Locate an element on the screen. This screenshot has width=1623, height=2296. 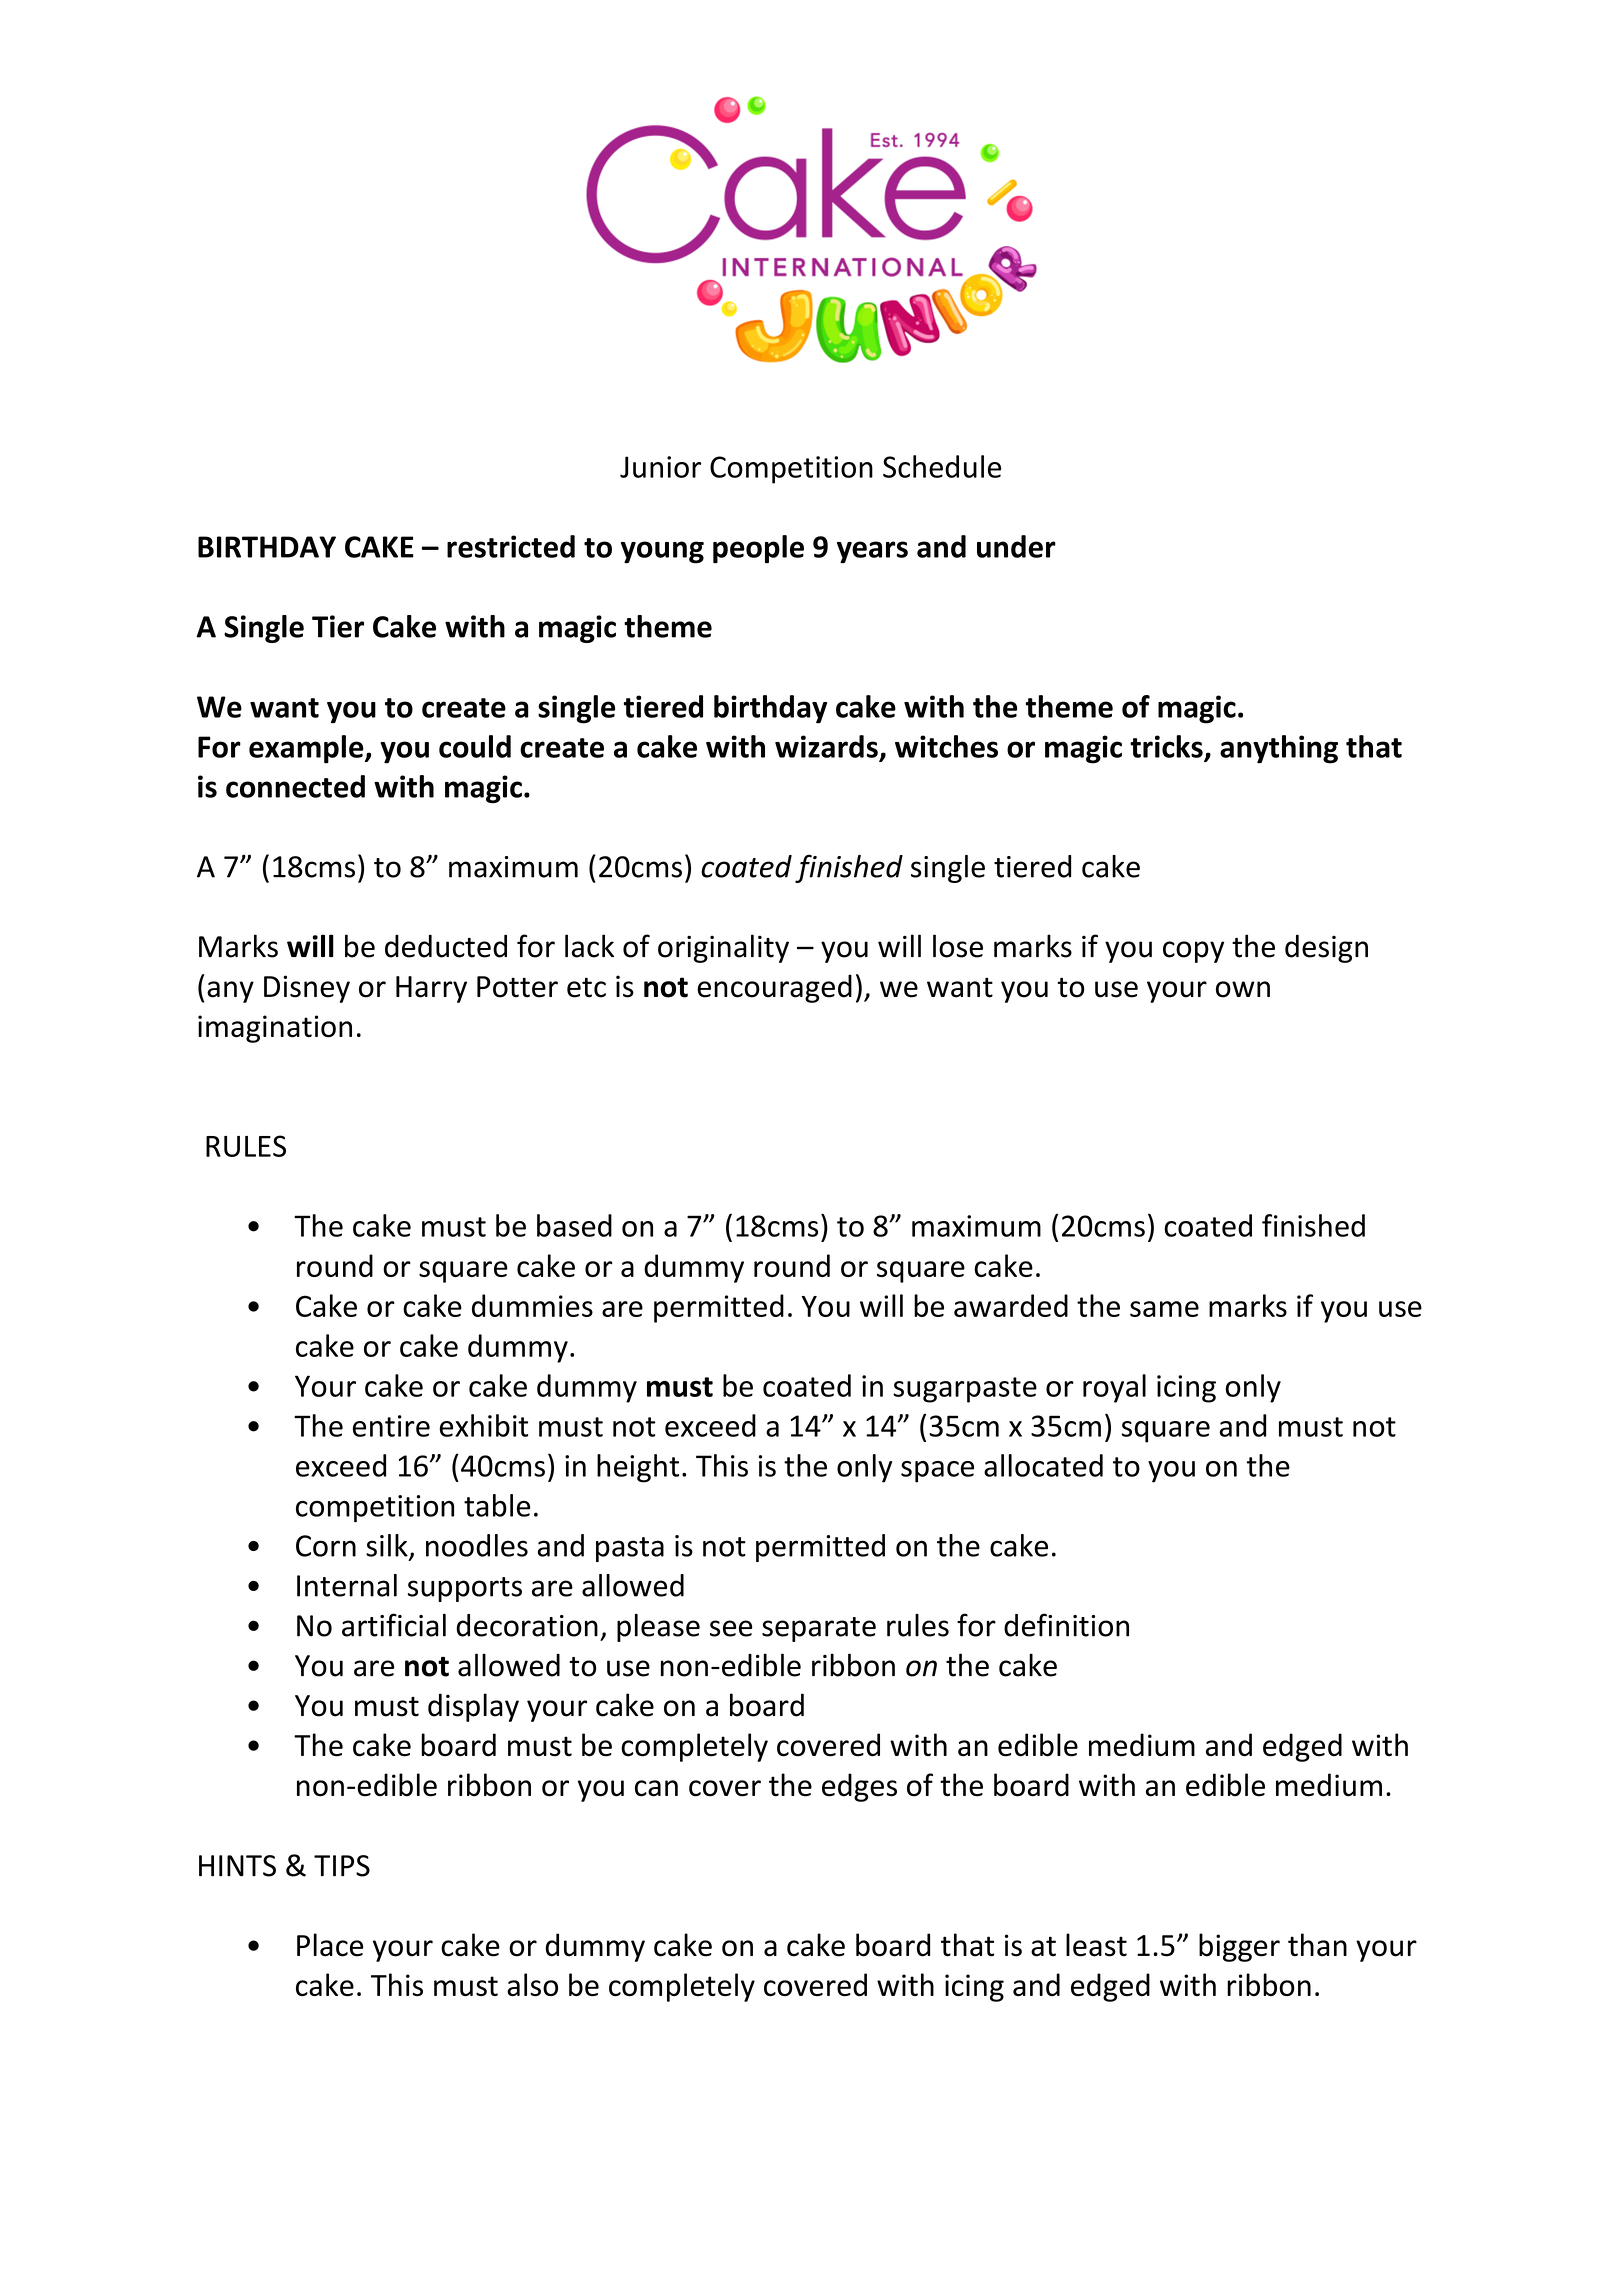
edges is located at coordinates (859, 1787).
